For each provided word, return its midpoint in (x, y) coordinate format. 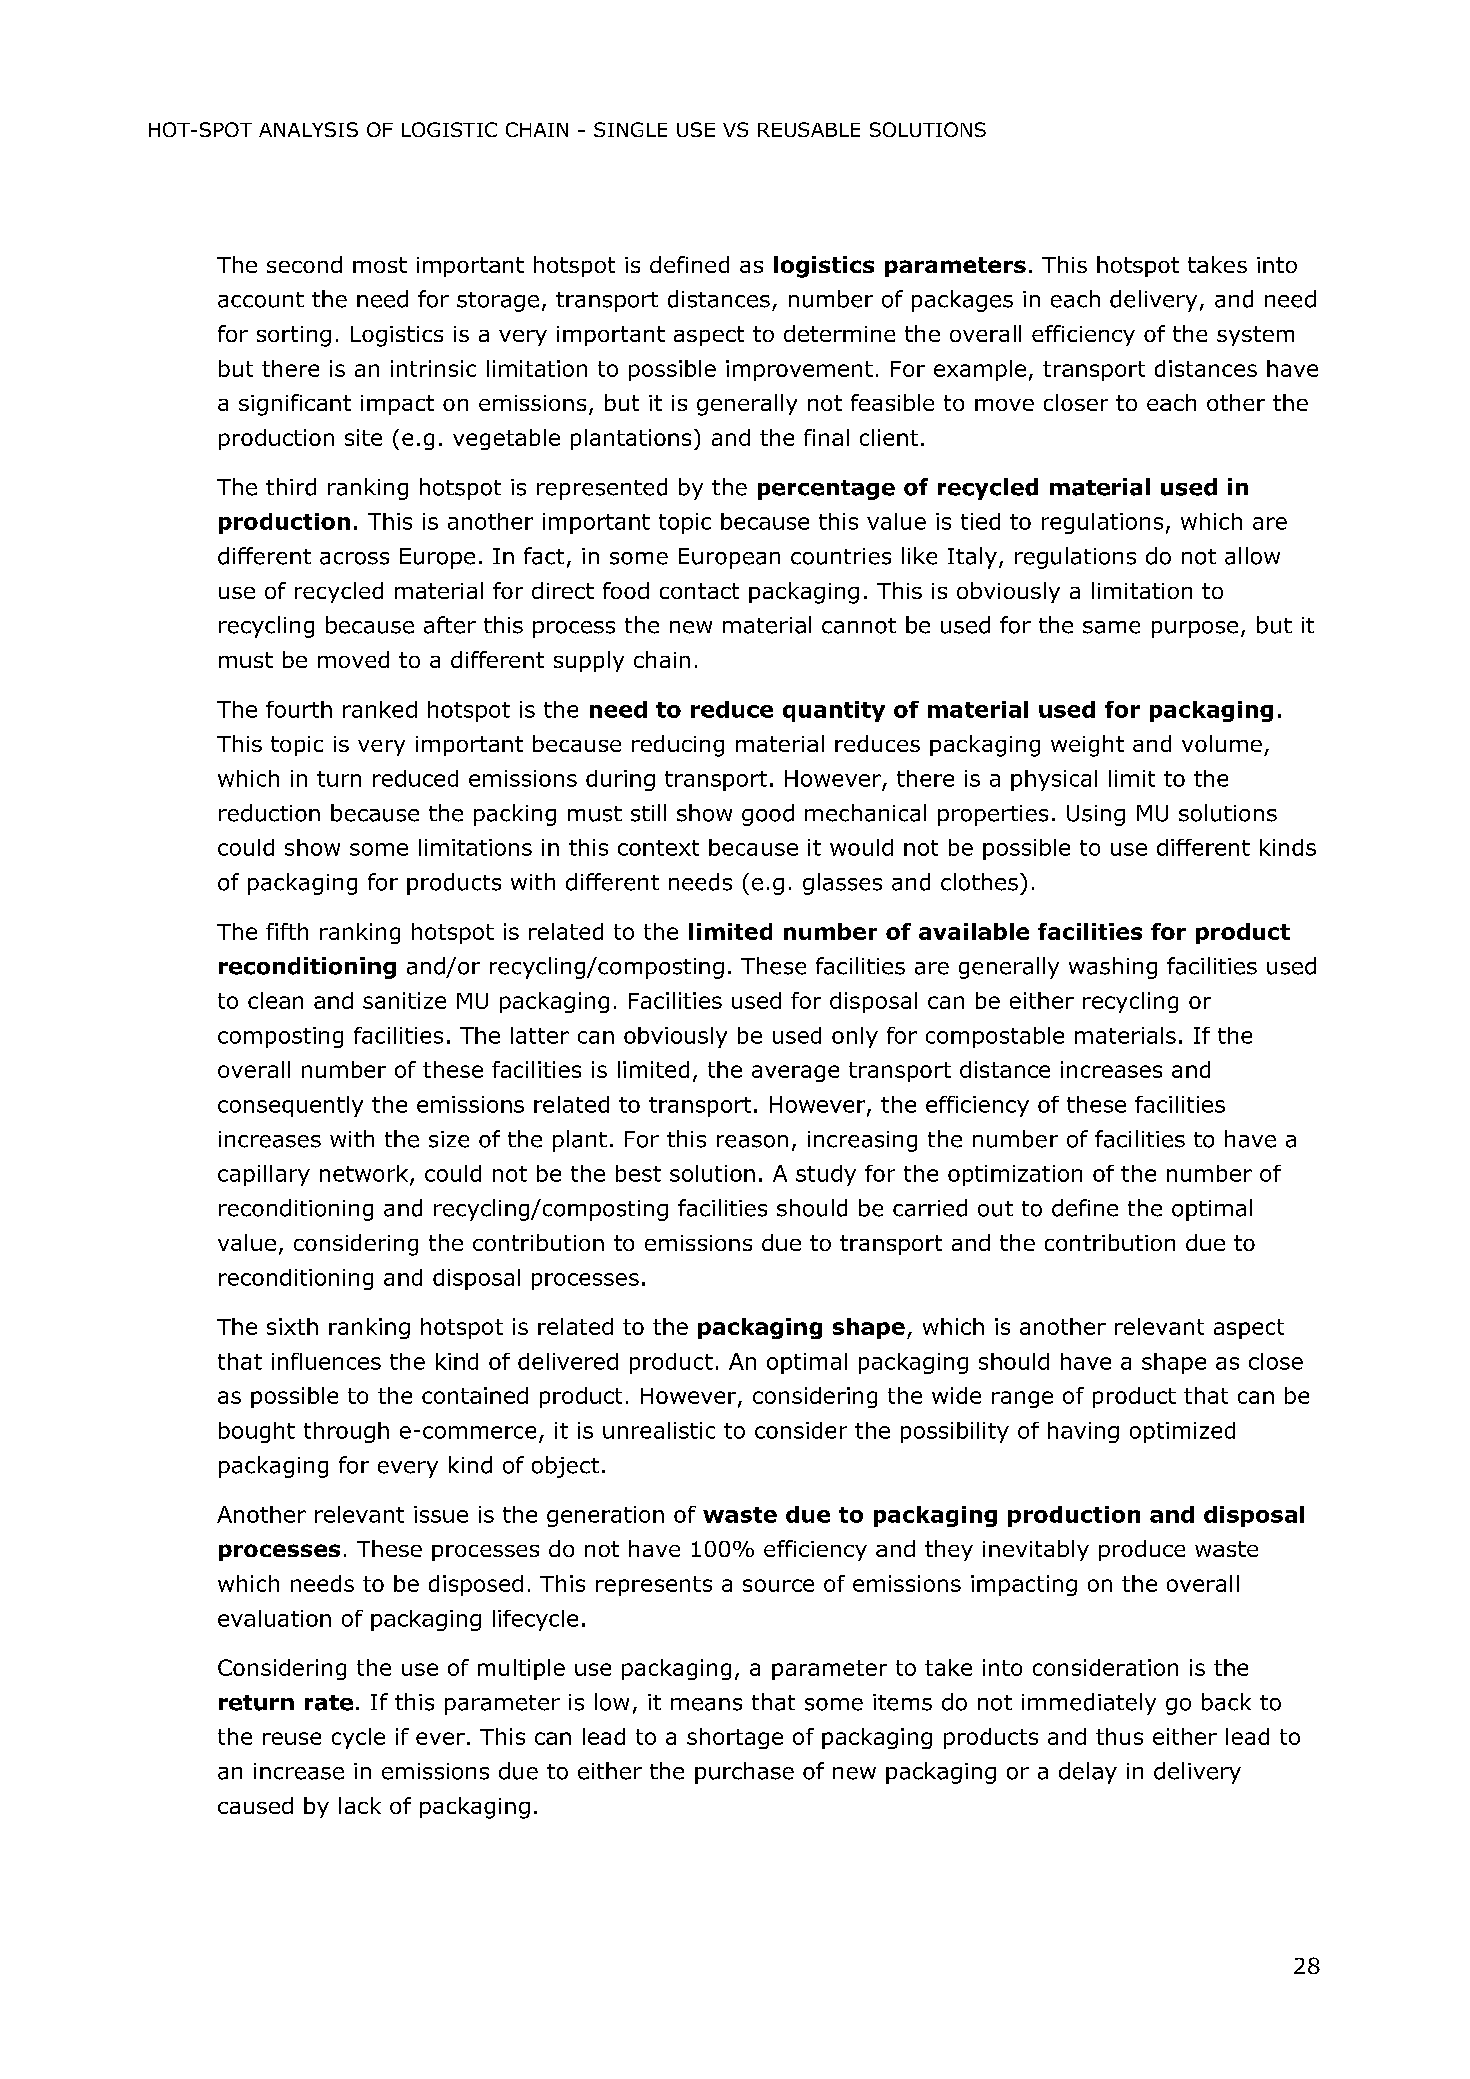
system (1255, 336)
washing (1113, 968)
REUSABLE (809, 129)
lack (360, 1805)
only (855, 1037)
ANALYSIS (308, 129)
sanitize (404, 1000)
